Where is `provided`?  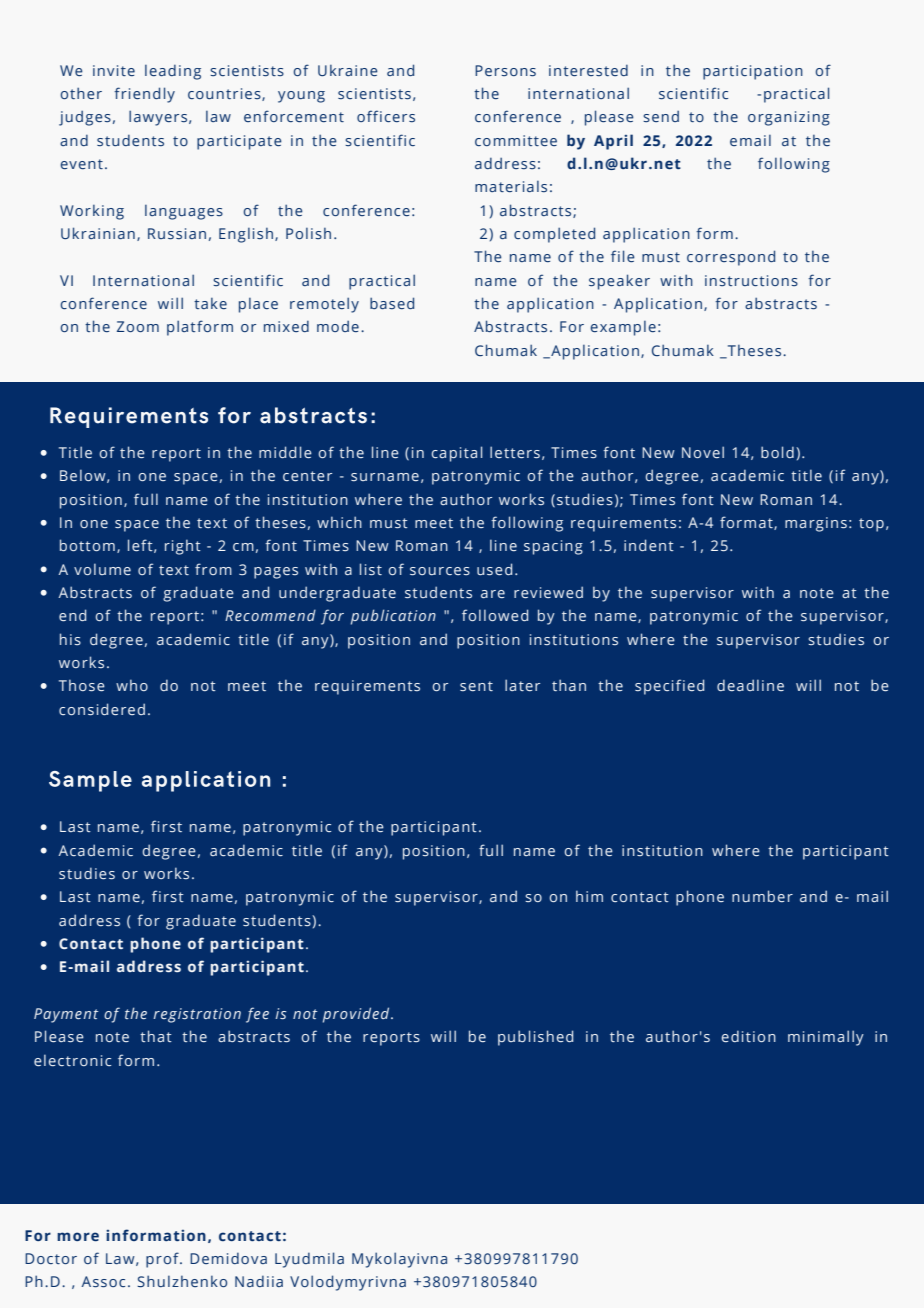
provided is located at coordinates (357, 1015).
